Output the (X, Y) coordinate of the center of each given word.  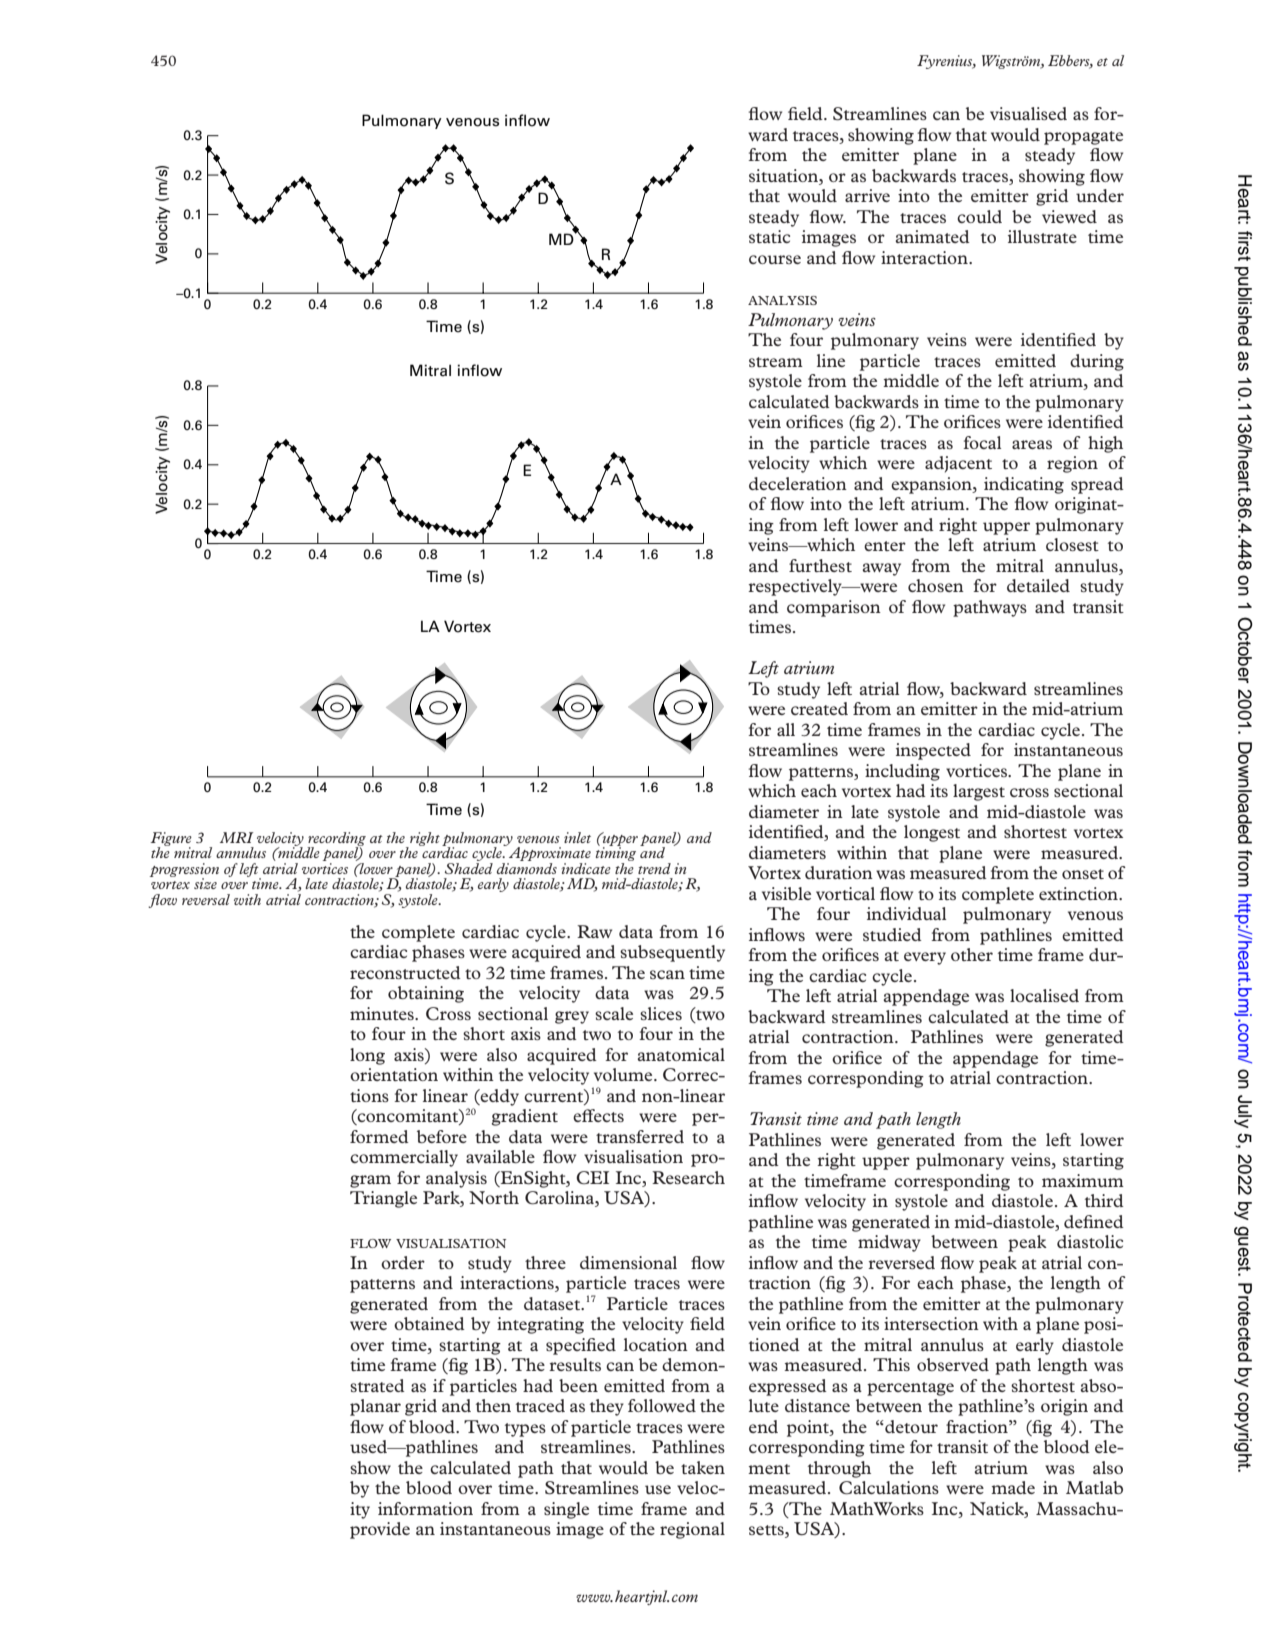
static (769, 236)
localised (1044, 995)
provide (380, 1530)
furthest (820, 565)
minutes (383, 1013)
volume (624, 1074)
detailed (1038, 585)
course (775, 259)
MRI (237, 837)
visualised (1028, 113)
